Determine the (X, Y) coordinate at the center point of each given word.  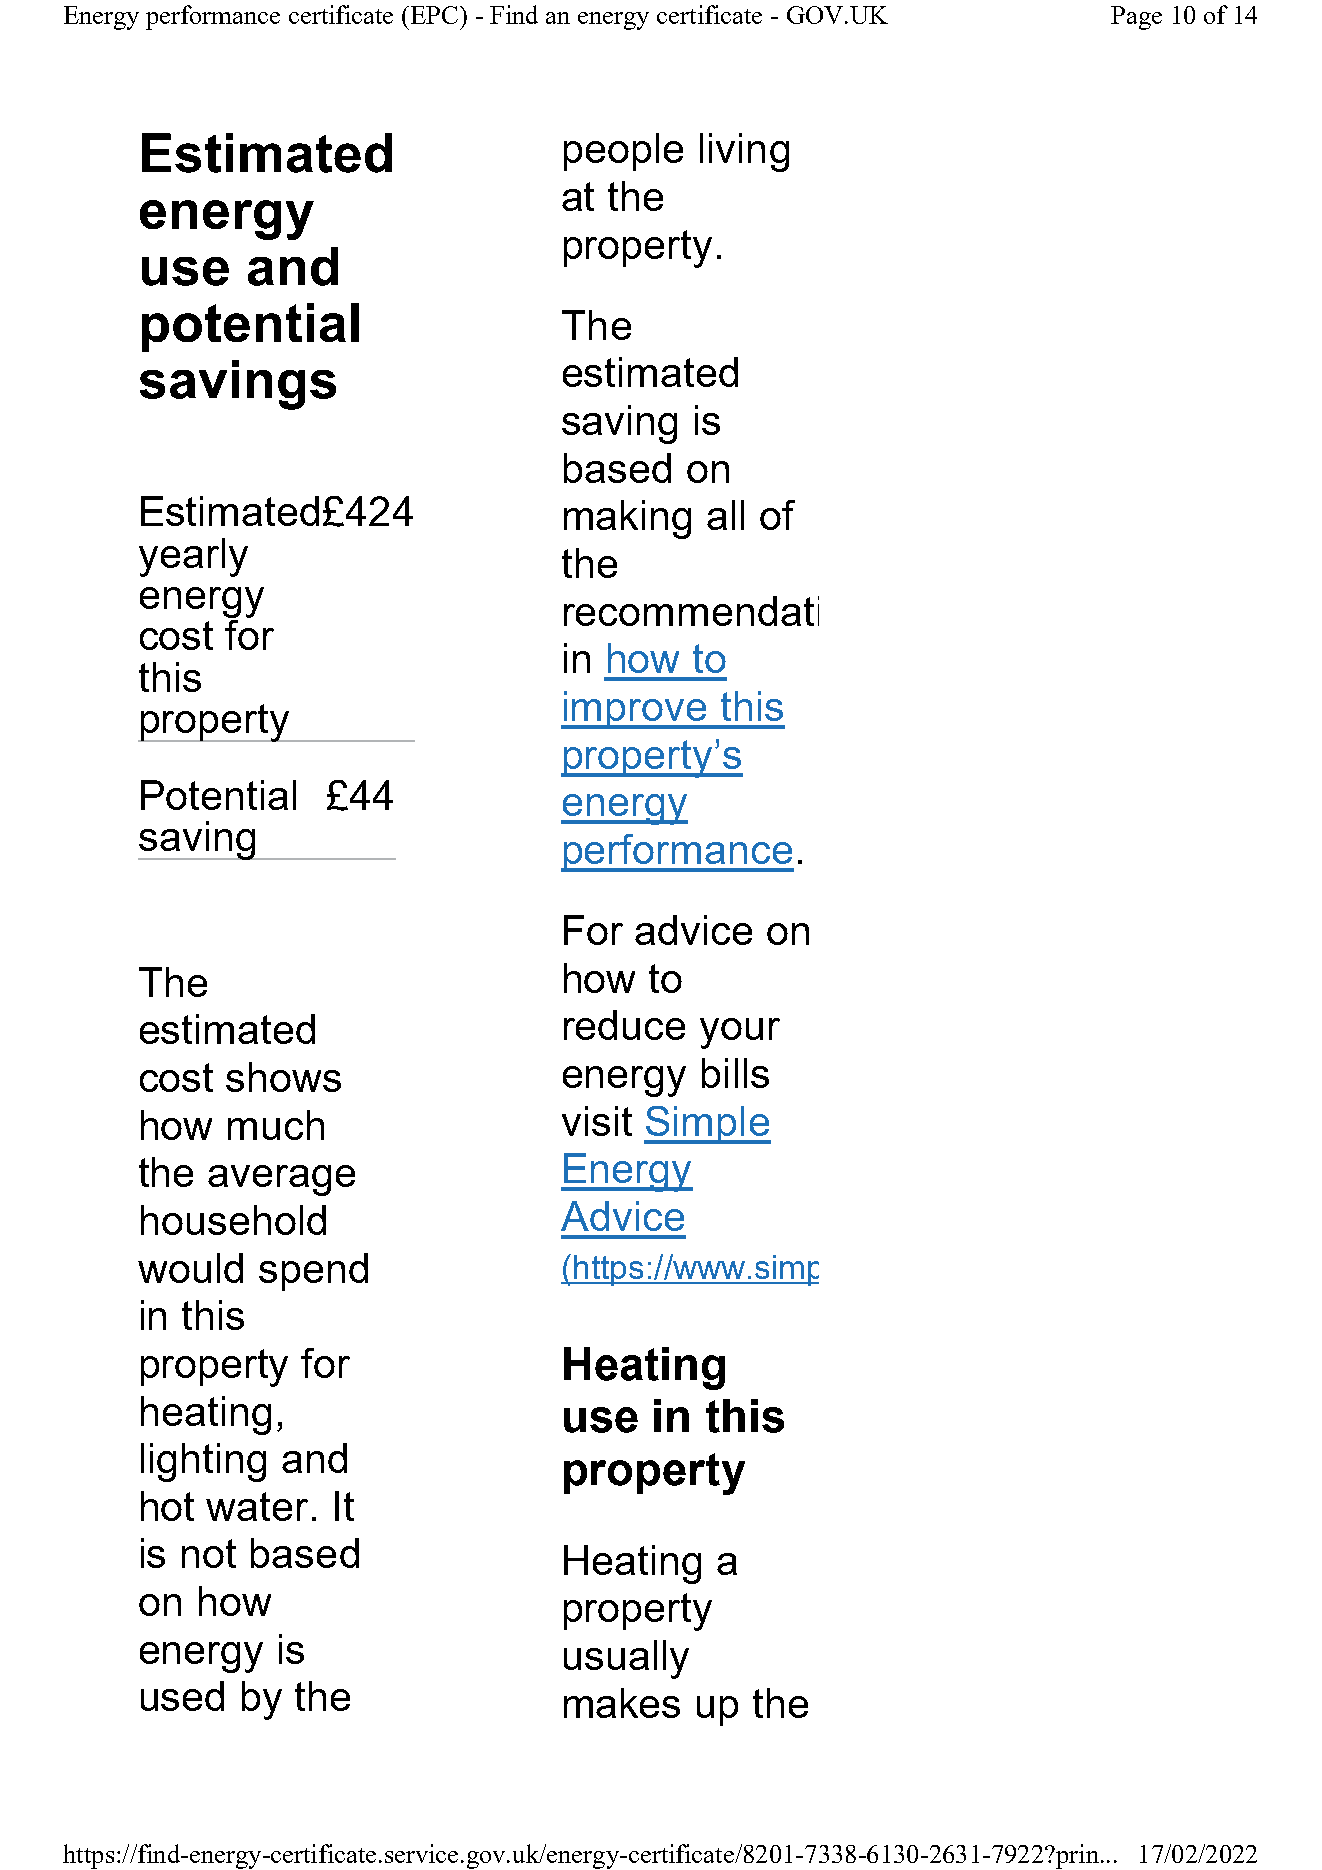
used (182, 1696)
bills (735, 1073)
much (276, 1125)
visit (597, 1121)
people (623, 152)
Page (1136, 18)
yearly (193, 557)
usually (626, 1659)
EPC (434, 15)
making (627, 519)
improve (635, 710)
